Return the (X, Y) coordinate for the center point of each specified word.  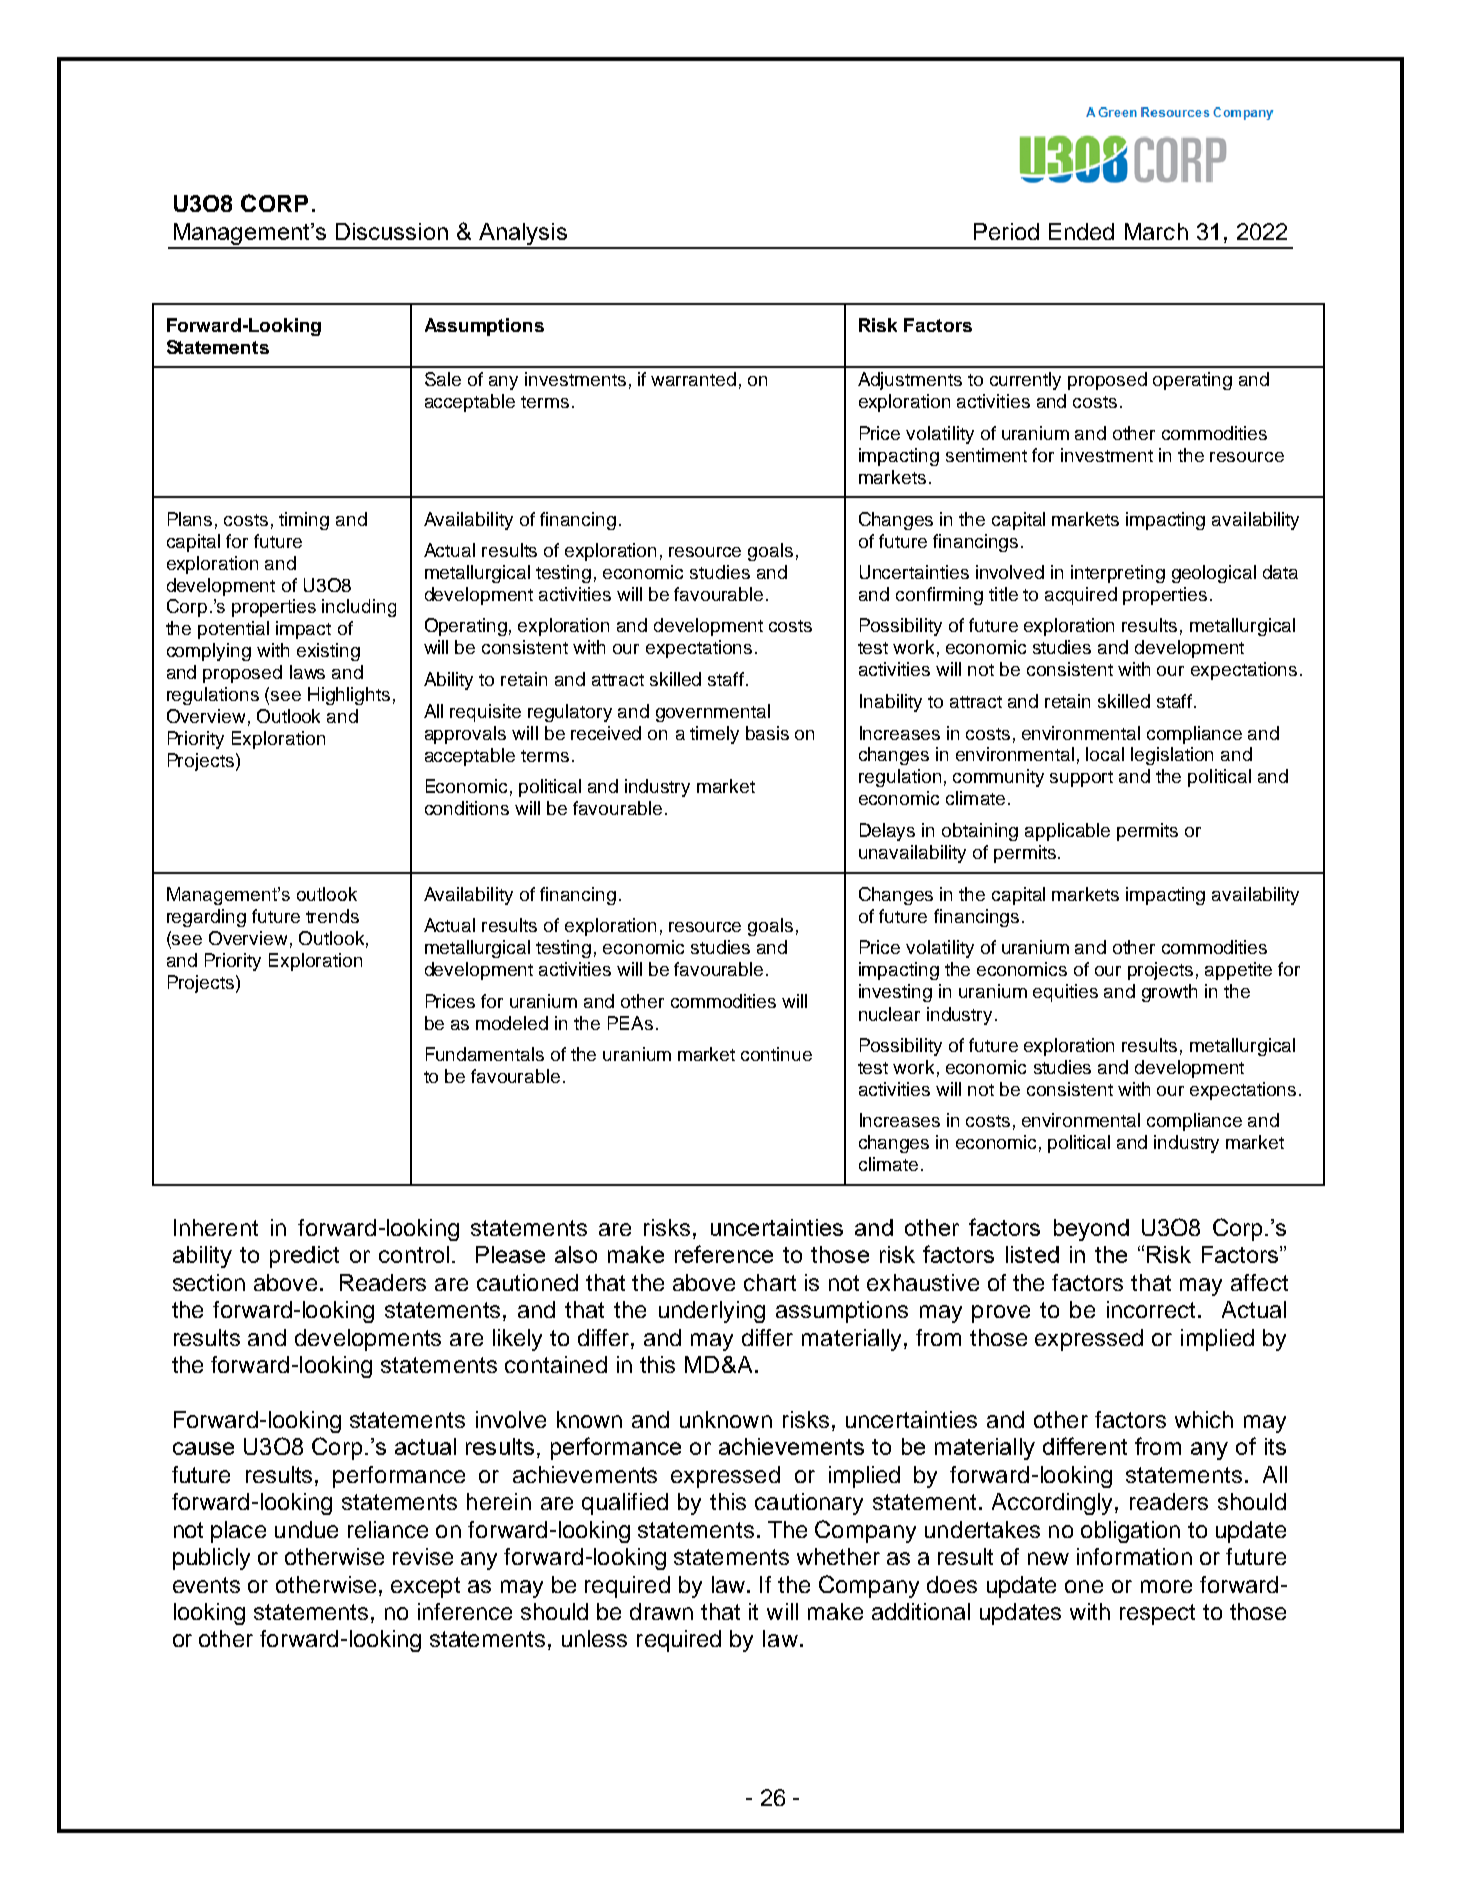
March (1156, 231)
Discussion (392, 231)
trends (332, 916)
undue (306, 1529)
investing (895, 993)
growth (1169, 993)
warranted (693, 379)
